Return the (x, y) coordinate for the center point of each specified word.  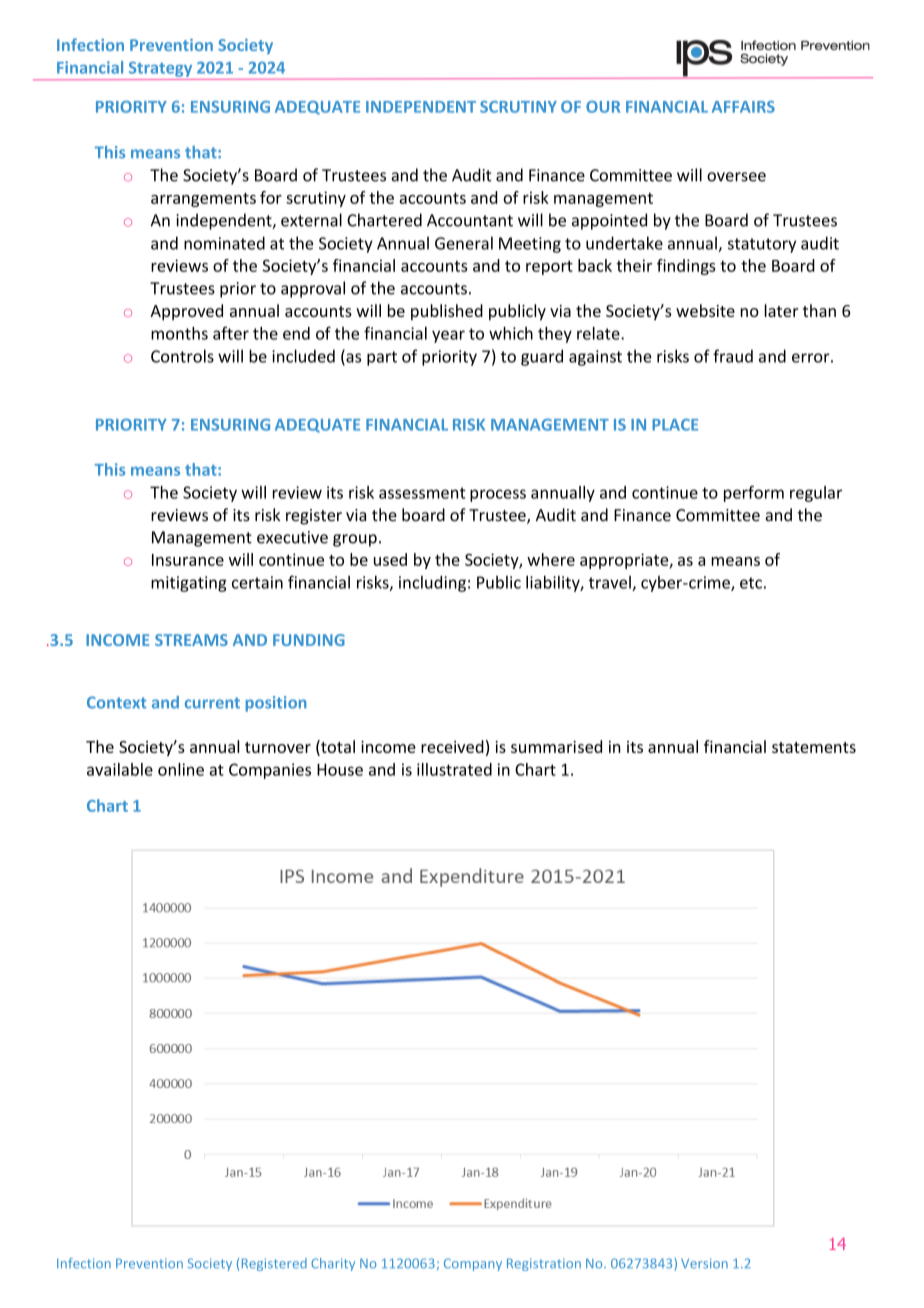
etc (751, 583)
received (452, 746)
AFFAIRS (743, 107)
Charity (333, 1264)
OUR (603, 107)
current (212, 703)
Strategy (160, 69)
